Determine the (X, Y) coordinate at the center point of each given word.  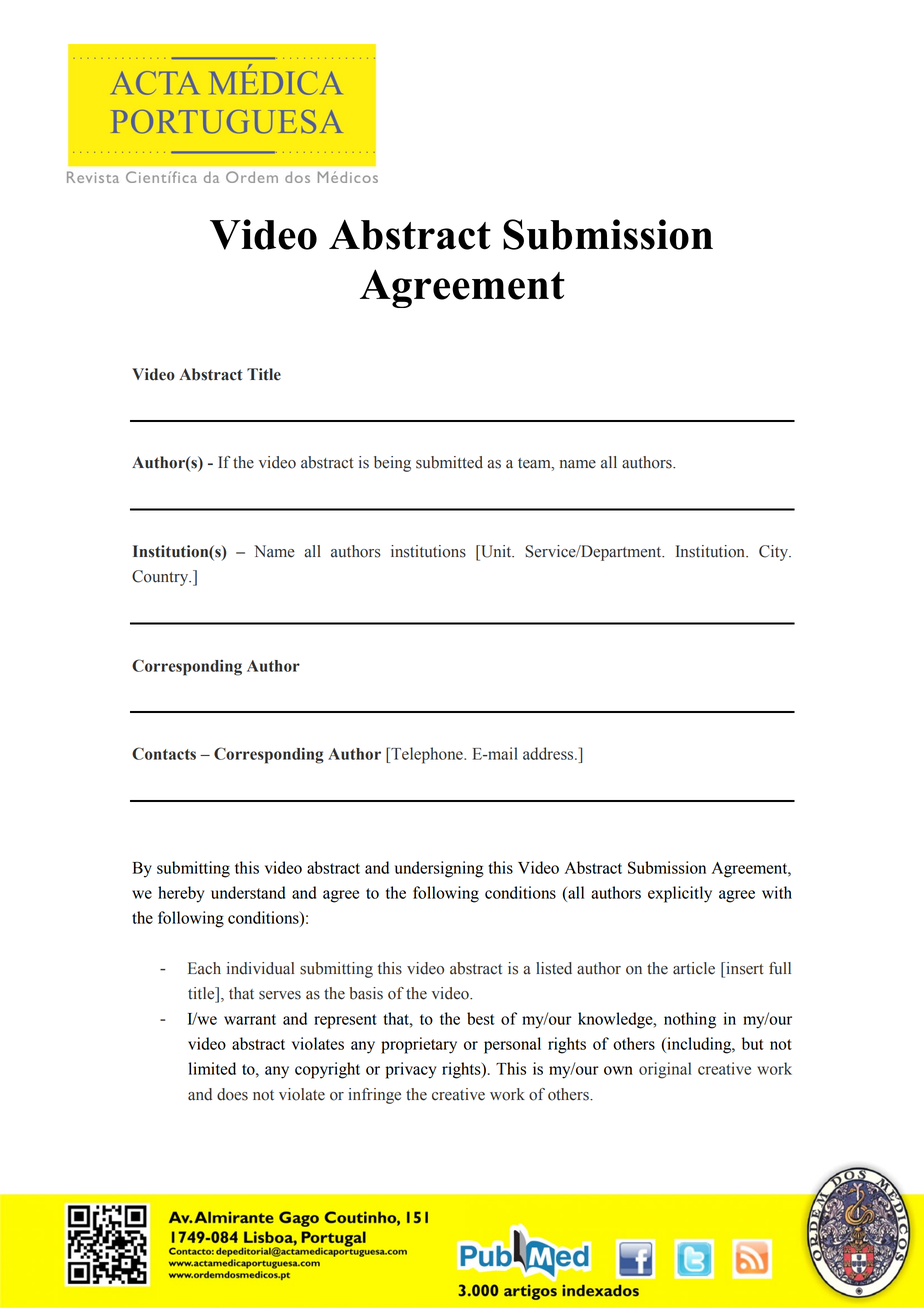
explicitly (680, 894)
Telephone (427, 755)
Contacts (164, 753)
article (694, 968)
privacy (410, 1070)
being (392, 464)
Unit (496, 551)
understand (248, 892)
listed (554, 968)
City (775, 553)
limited (212, 1068)
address (549, 753)
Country (161, 578)
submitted (449, 462)
